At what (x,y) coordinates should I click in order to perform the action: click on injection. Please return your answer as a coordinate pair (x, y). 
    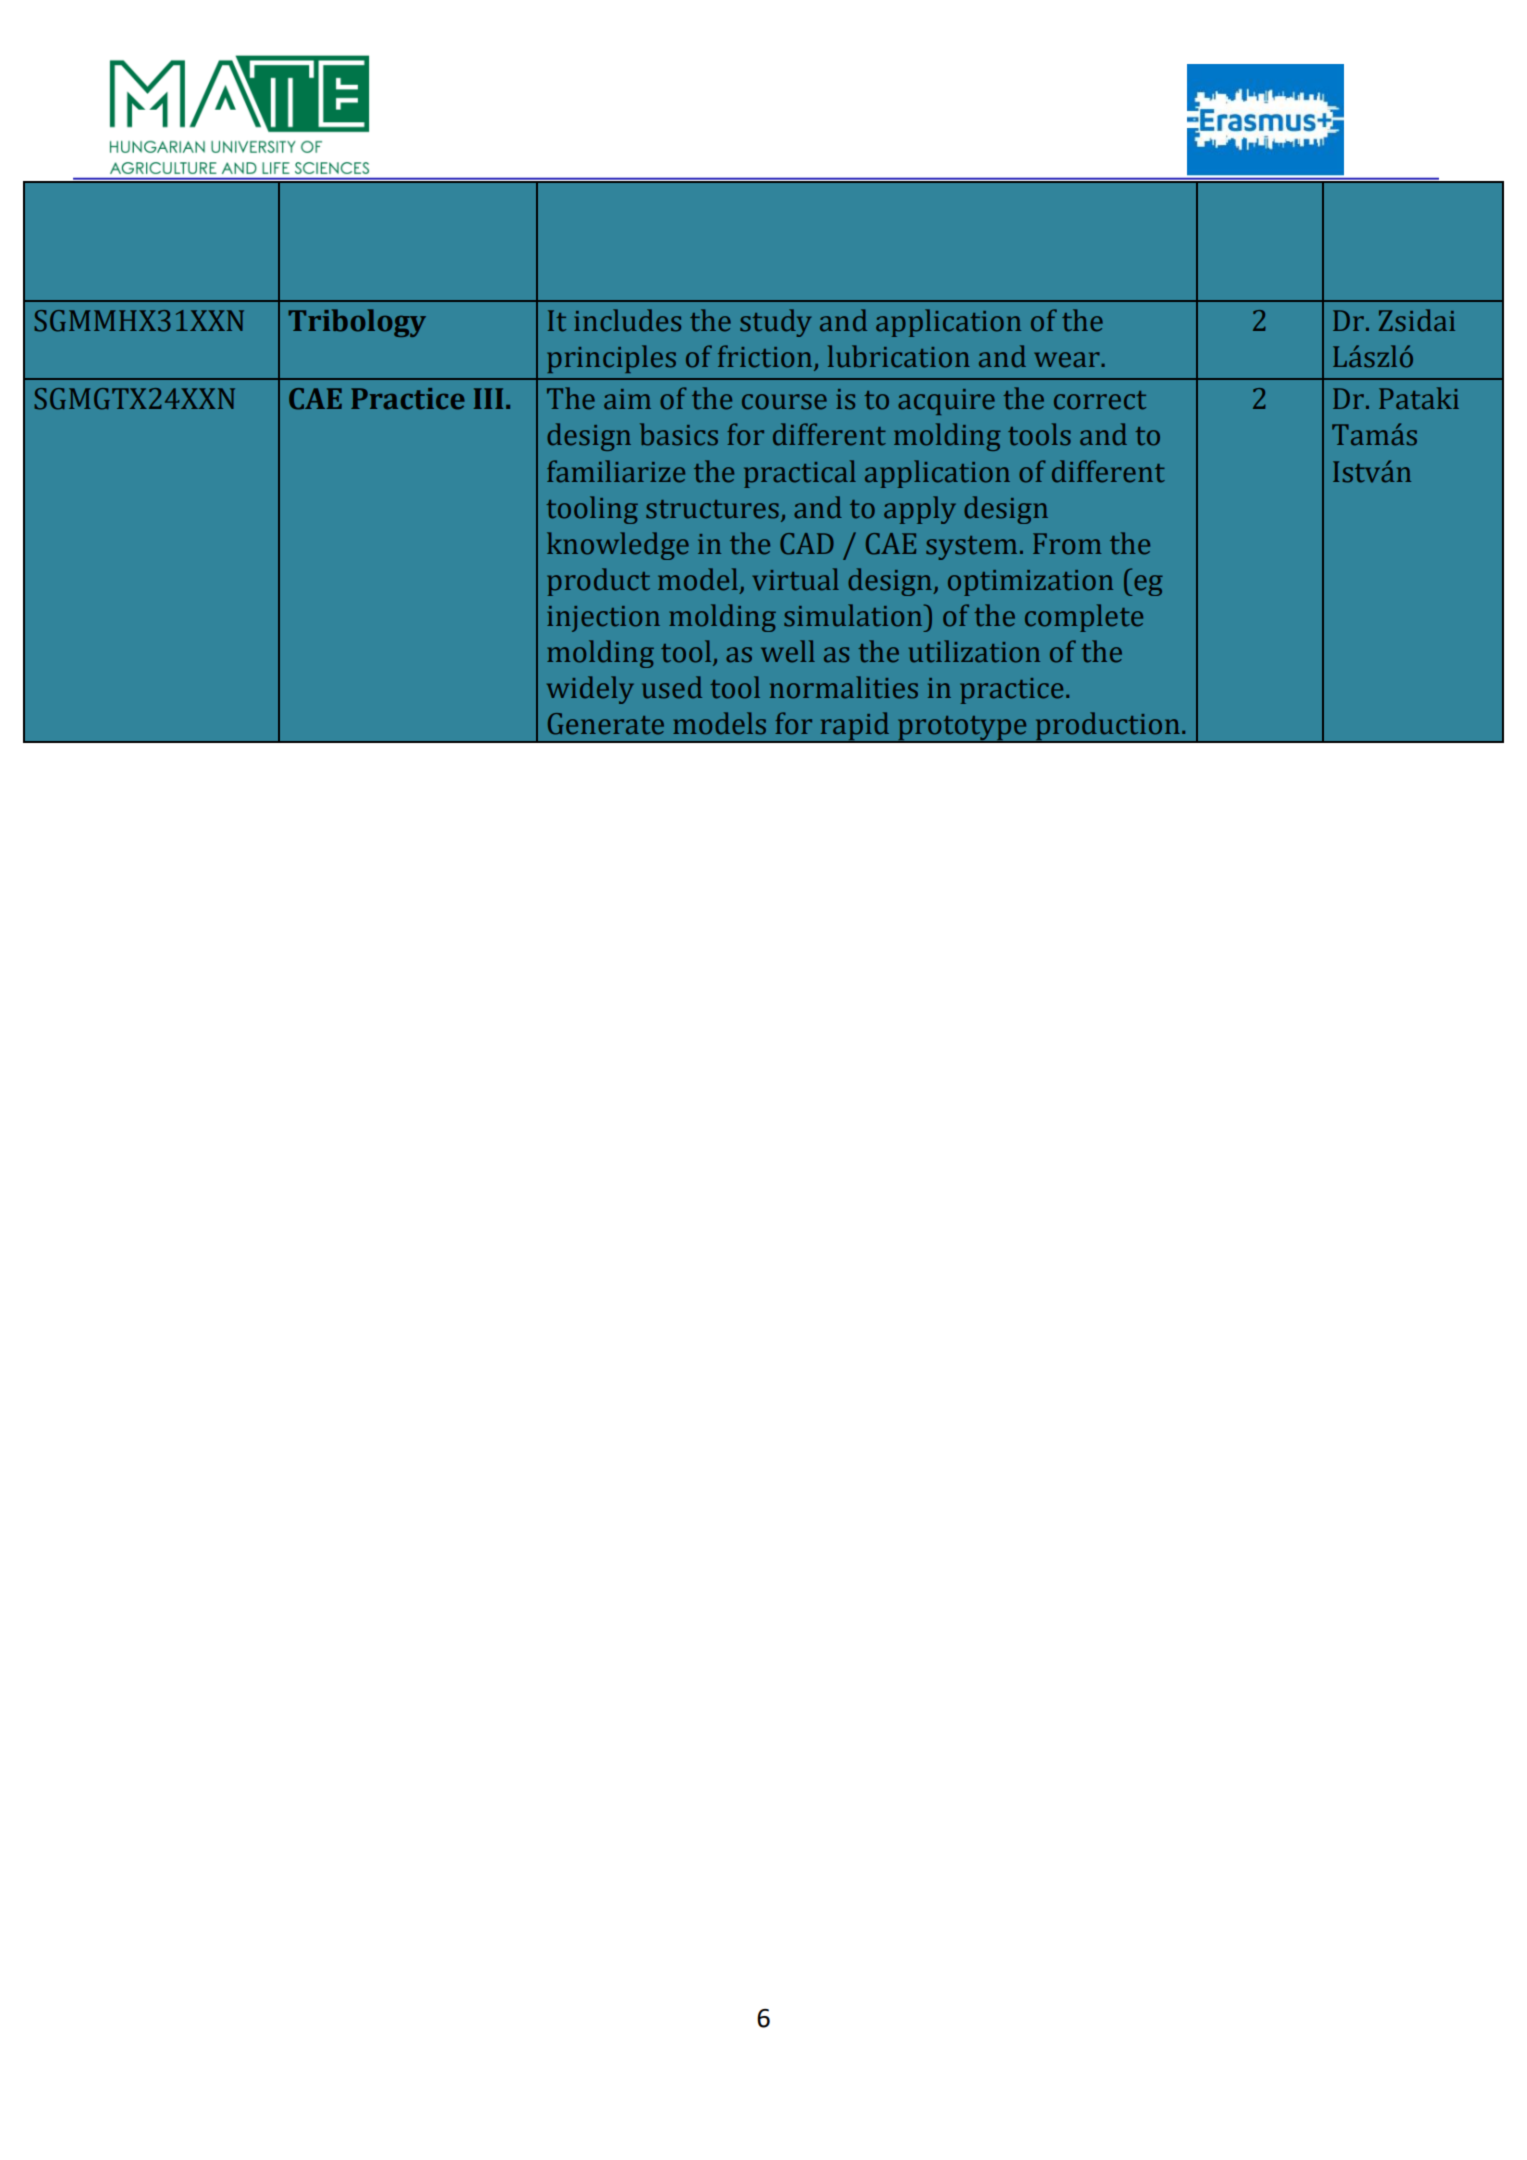
    Looking at the image, I should click on (603, 619).
